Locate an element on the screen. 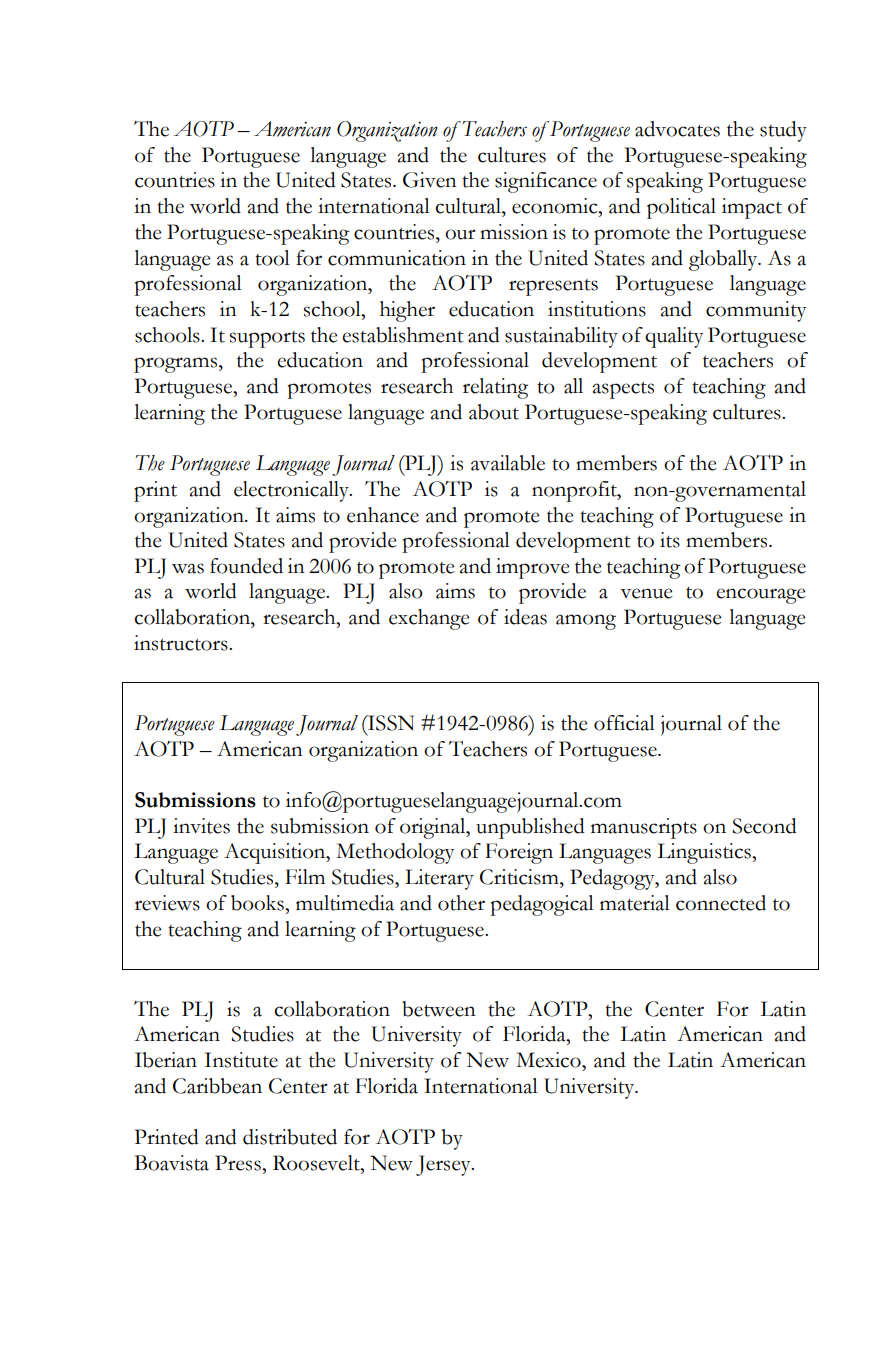 This screenshot has height=1345, width=896. Linguistics is located at coordinates (705, 853).
